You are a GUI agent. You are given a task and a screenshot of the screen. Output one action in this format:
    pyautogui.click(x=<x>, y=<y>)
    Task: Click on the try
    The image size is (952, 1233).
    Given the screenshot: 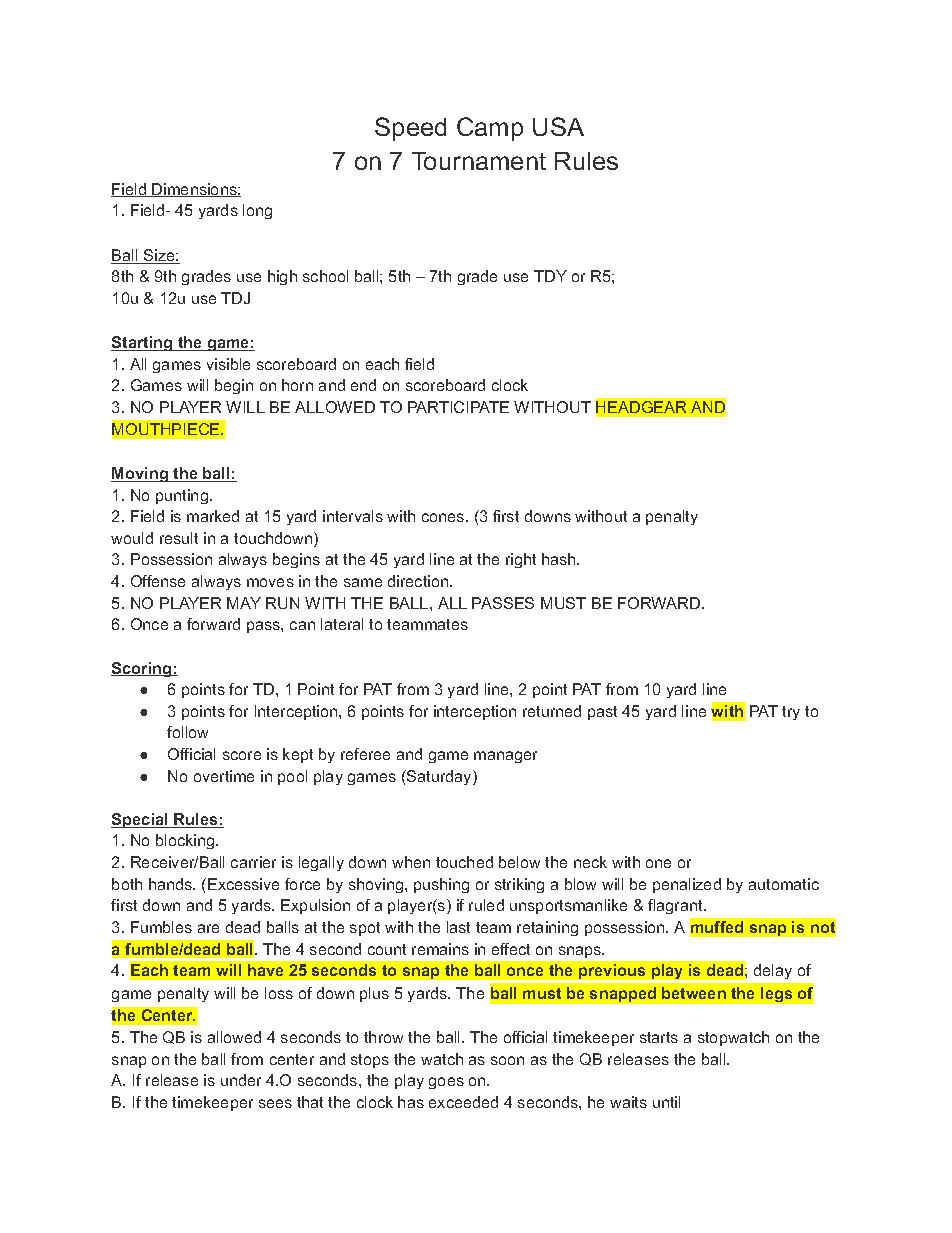 What is the action you would take?
    pyautogui.click(x=791, y=713)
